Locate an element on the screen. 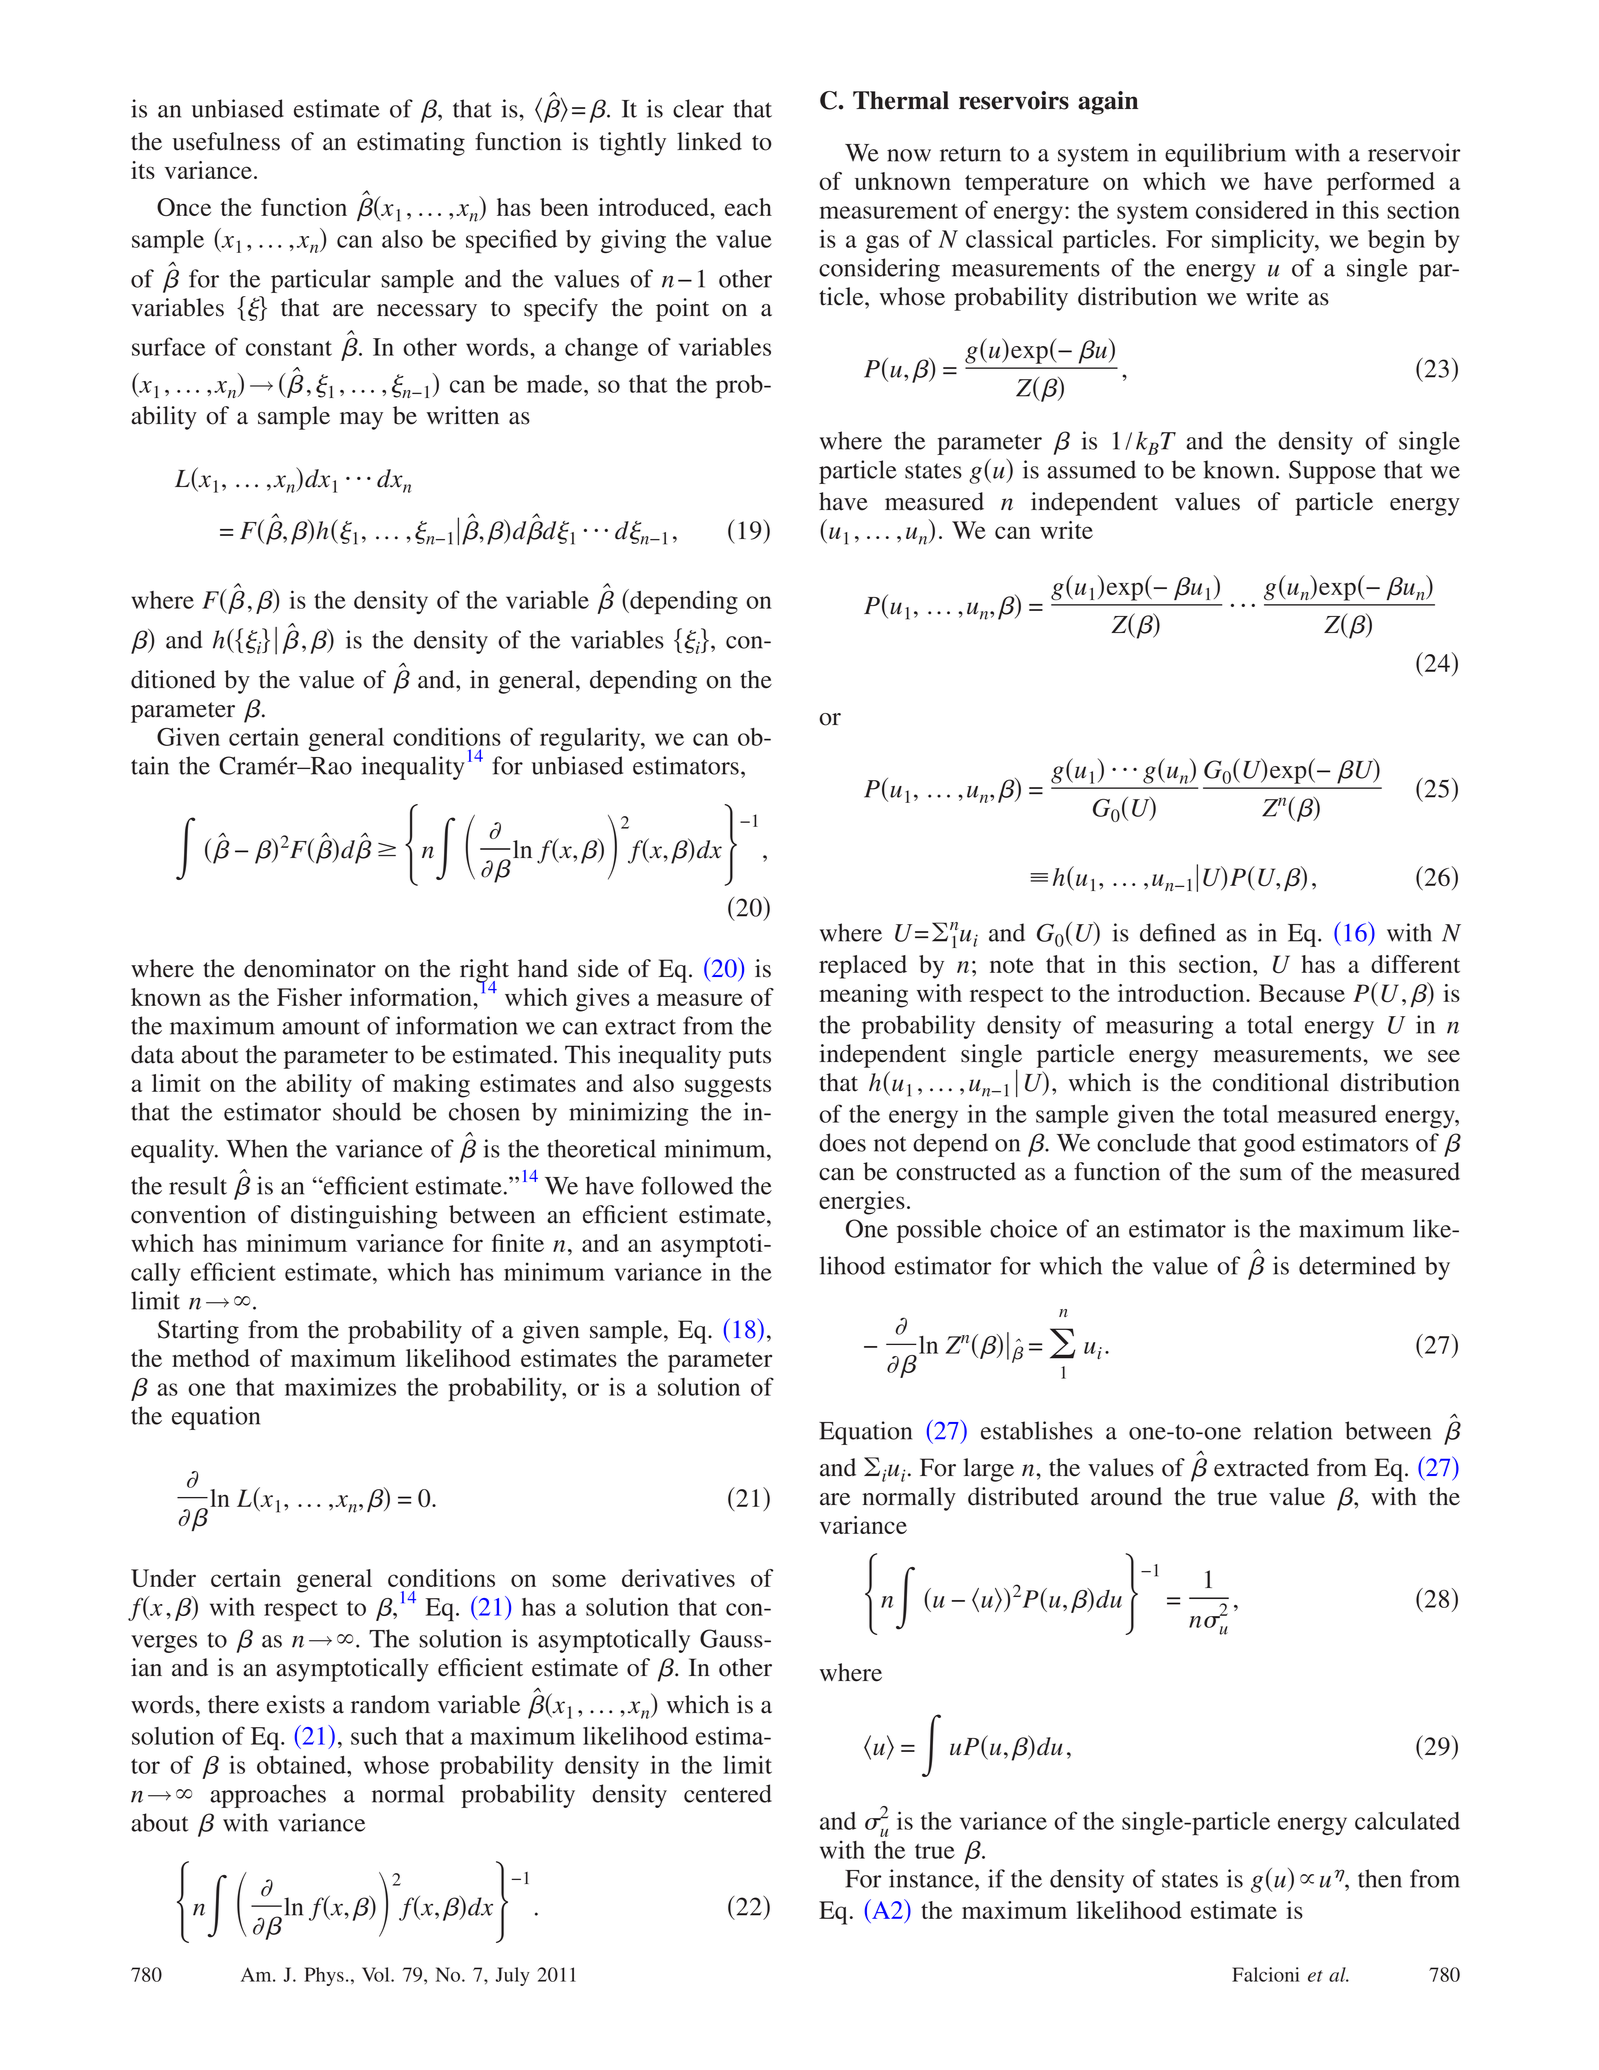 The width and height of the screenshot is (1599, 2070). equilibrium is located at coordinates (1225, 155).
